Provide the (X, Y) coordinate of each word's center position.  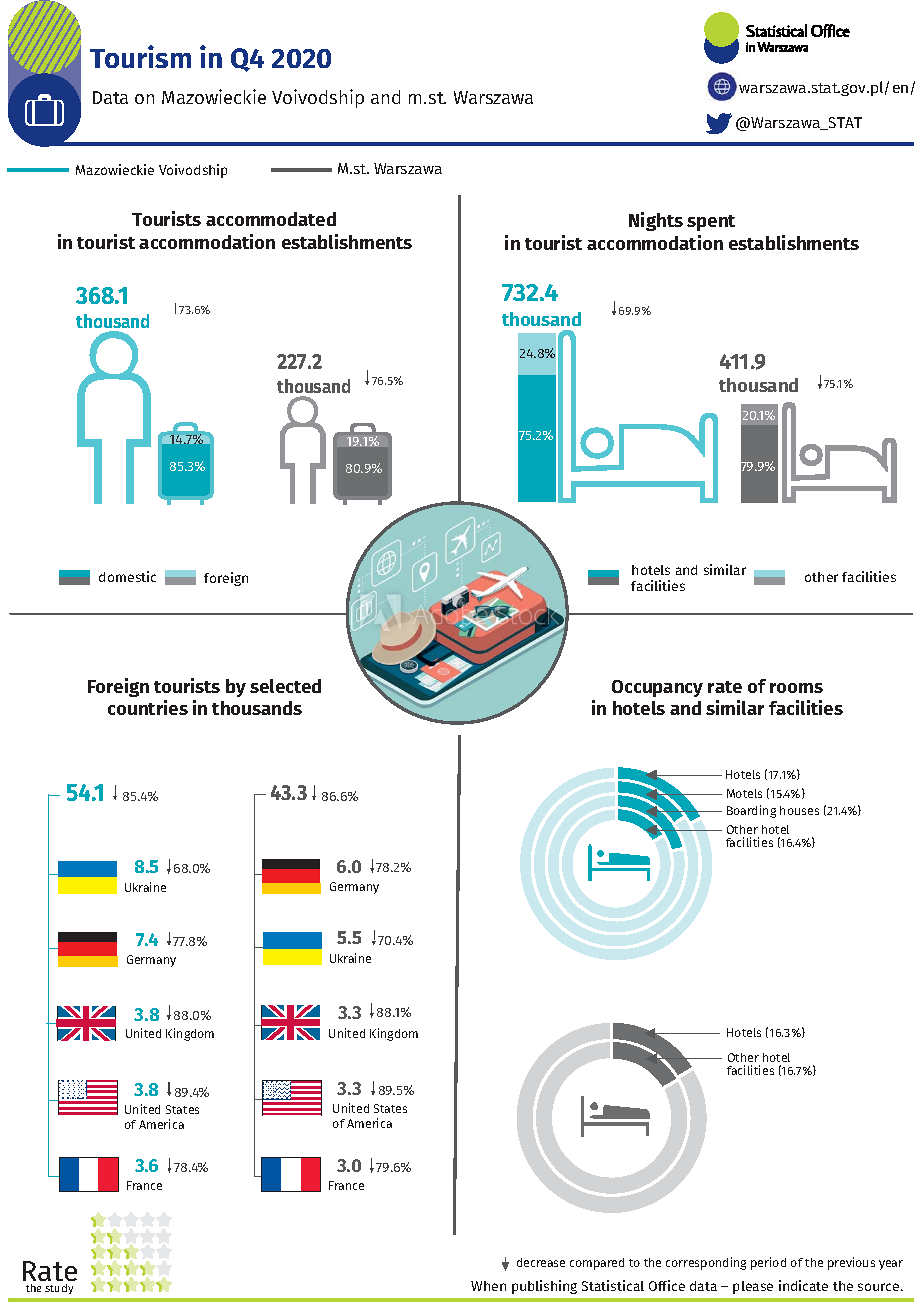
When (488, 1286)
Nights (656, 221)
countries (148, 707)
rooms (796, 688)
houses (799, 810)
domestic (127, 576)
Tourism (140, 56)
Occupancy (657, 688)
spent (711, 223)
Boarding (751, 811)
